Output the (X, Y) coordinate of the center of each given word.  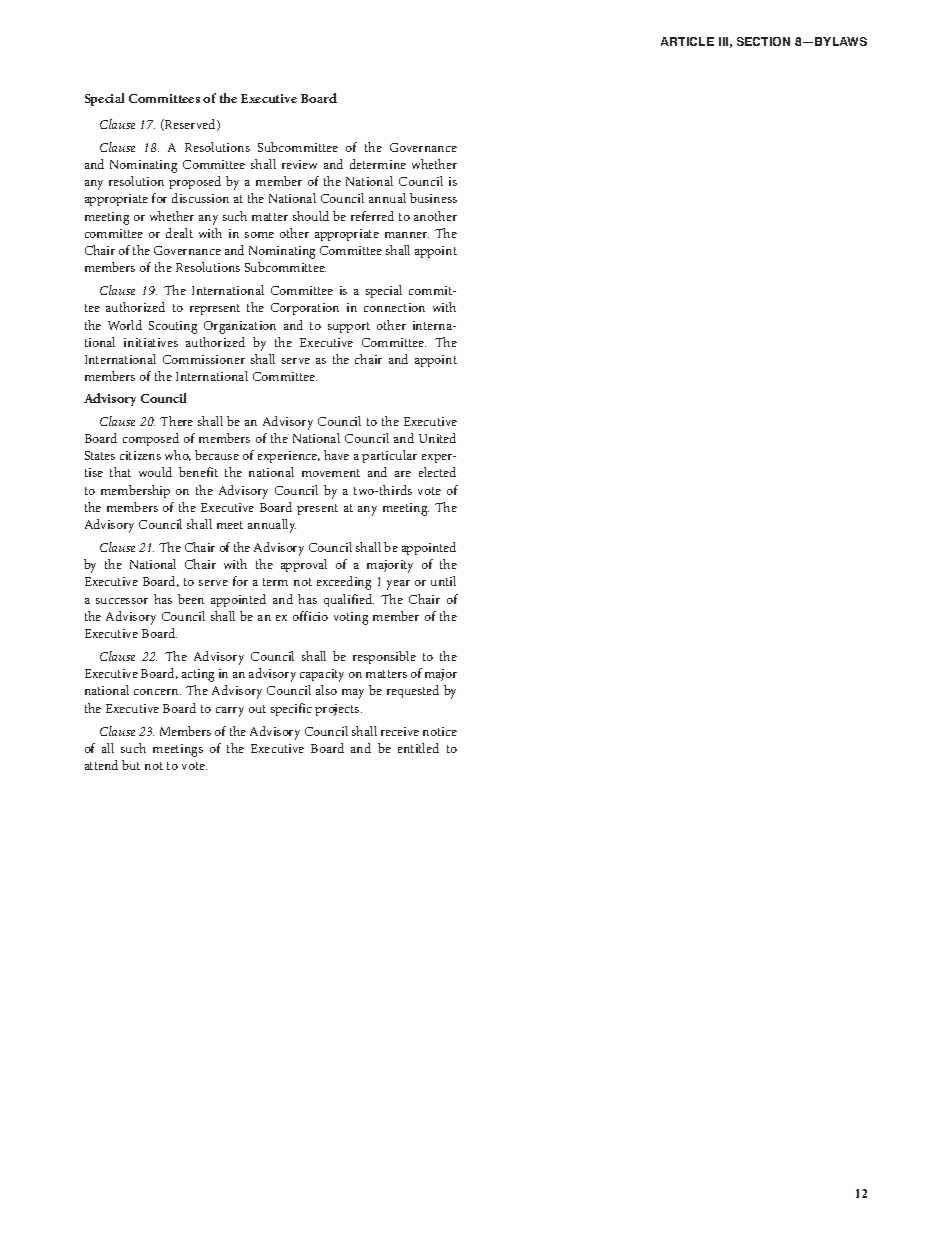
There (176, 421)
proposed (195, 182)
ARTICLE (687, 41)
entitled (418, 748)
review (299, 164)
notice (440, 731)
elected (437, 472)
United (437, 438)
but (131, 765)
